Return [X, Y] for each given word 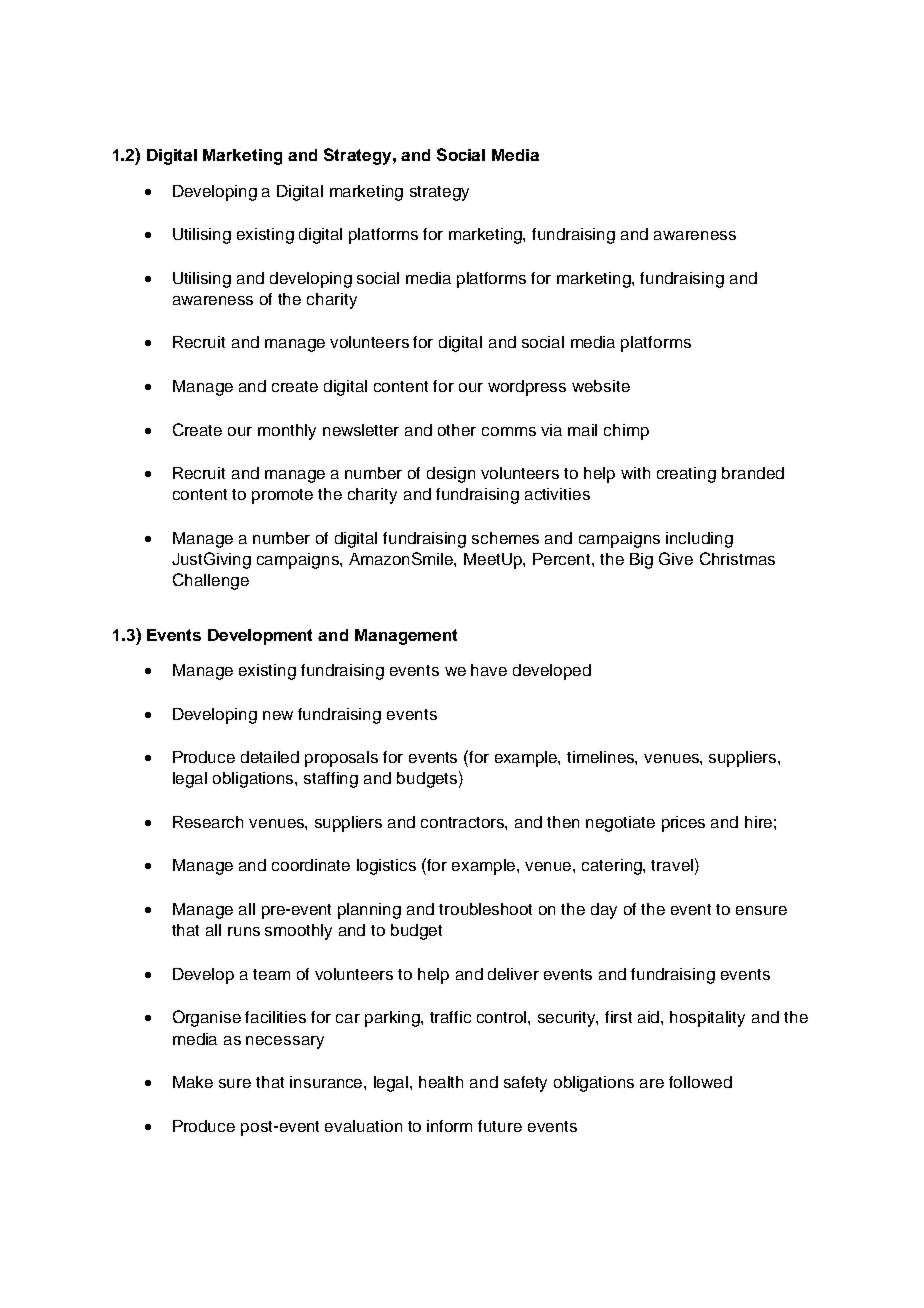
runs [244, 931]
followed [700, 1082]
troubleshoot [485, 909]
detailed [270, 757]
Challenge [211, 581]
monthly [287, 432]
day [604, 911]
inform [449, 1126]
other [457, 430]
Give [676, 558]
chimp [626, 432]
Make [193, 1082]
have [489, 670]
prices [683, 824]
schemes [505, 538]
